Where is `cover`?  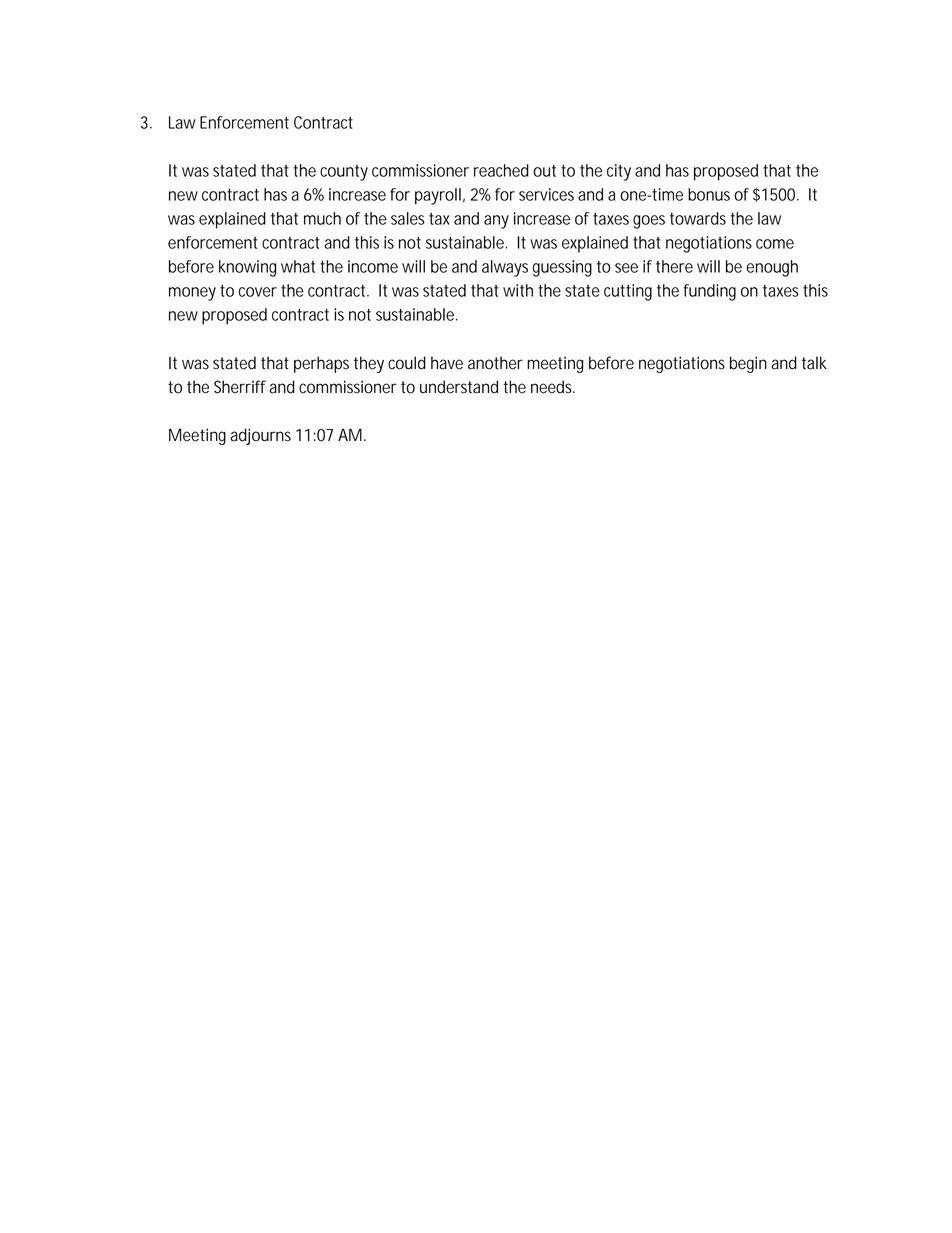
cover is located at coordinates (258, 292).
